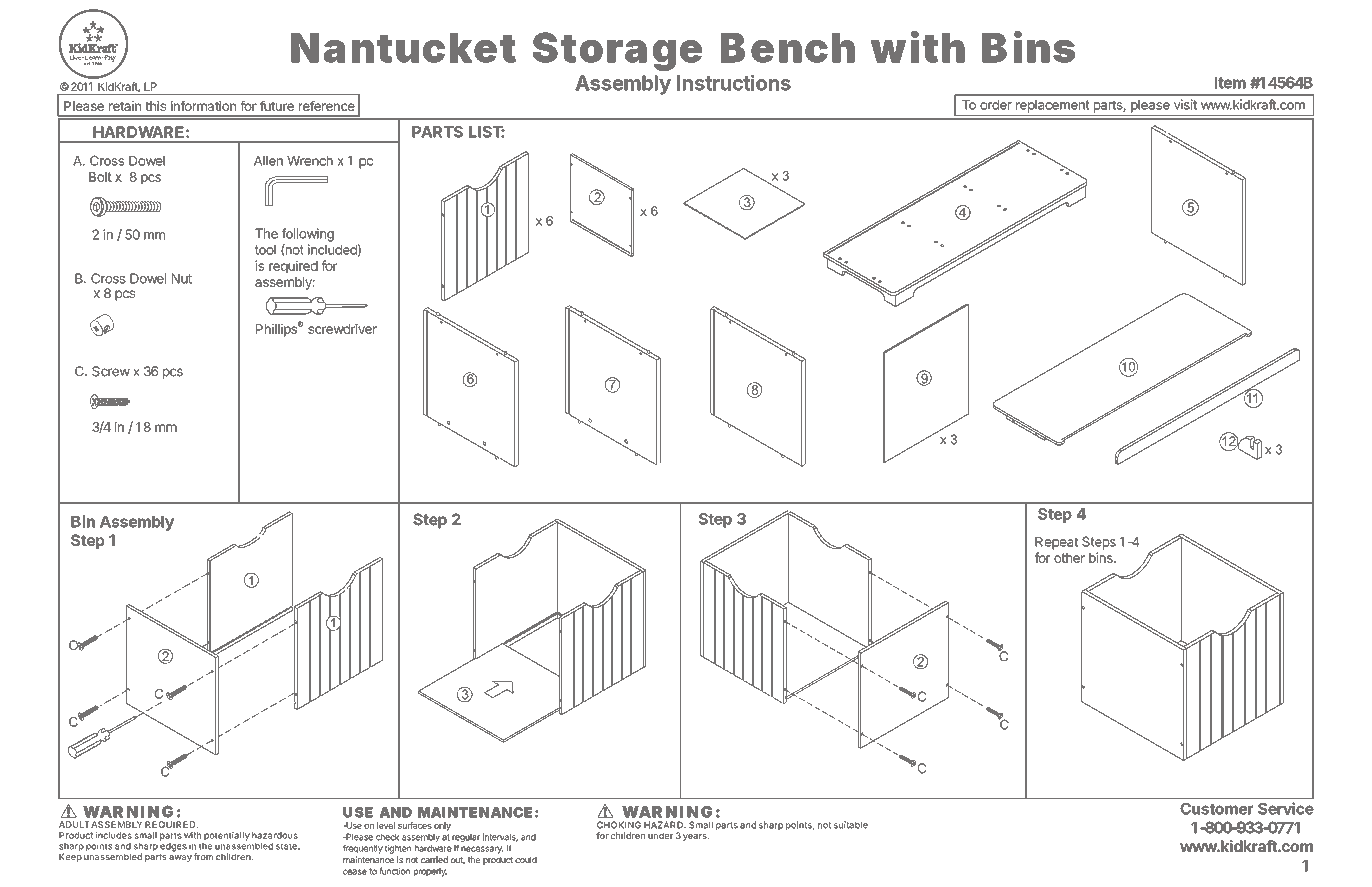 The width and height of the screenshot is (1372, 887). Describe the element at coordinates (203, 856) in the screenshot. I see `from` at that location.
